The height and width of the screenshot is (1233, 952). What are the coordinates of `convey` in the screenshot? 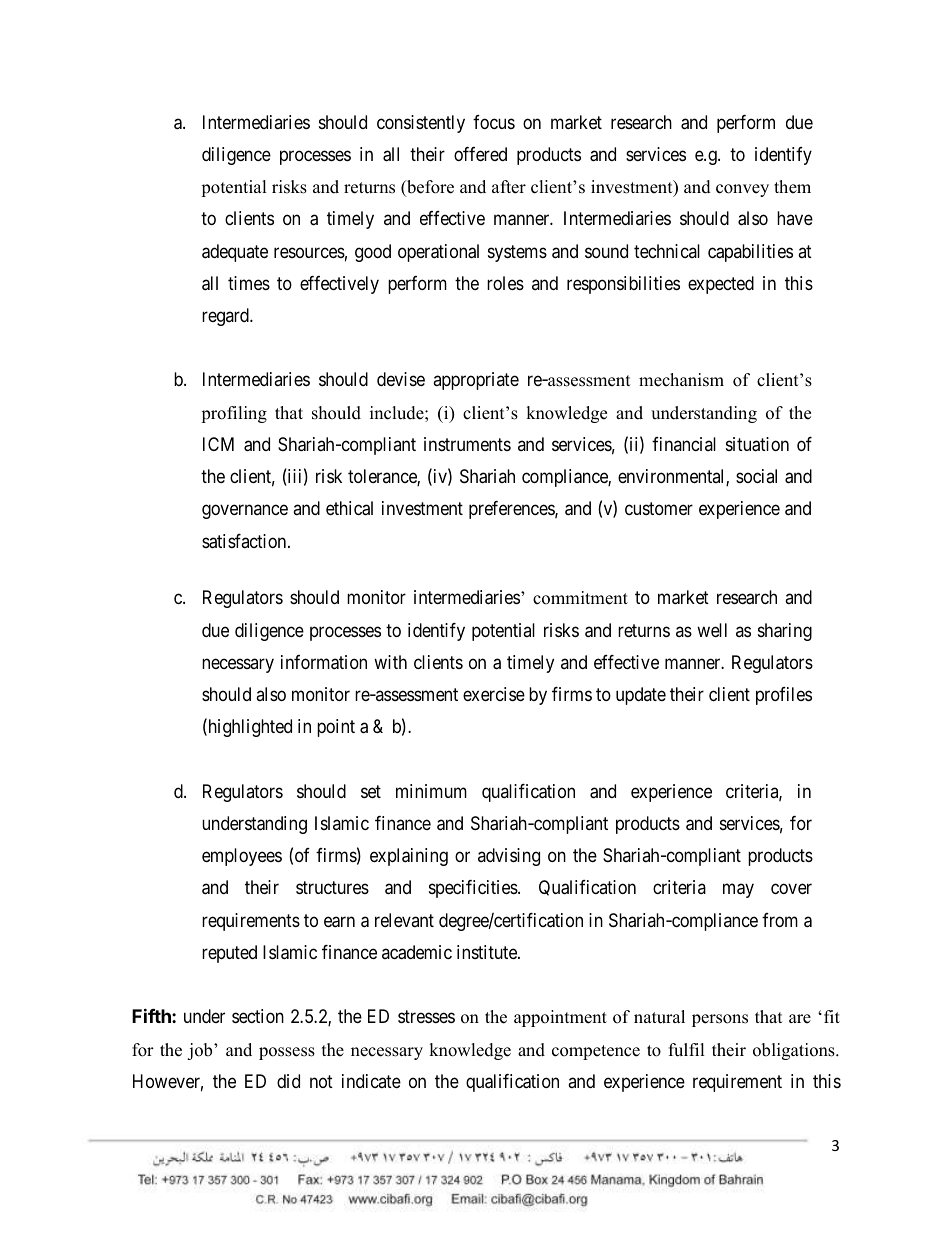 It's located at (742, 190).
